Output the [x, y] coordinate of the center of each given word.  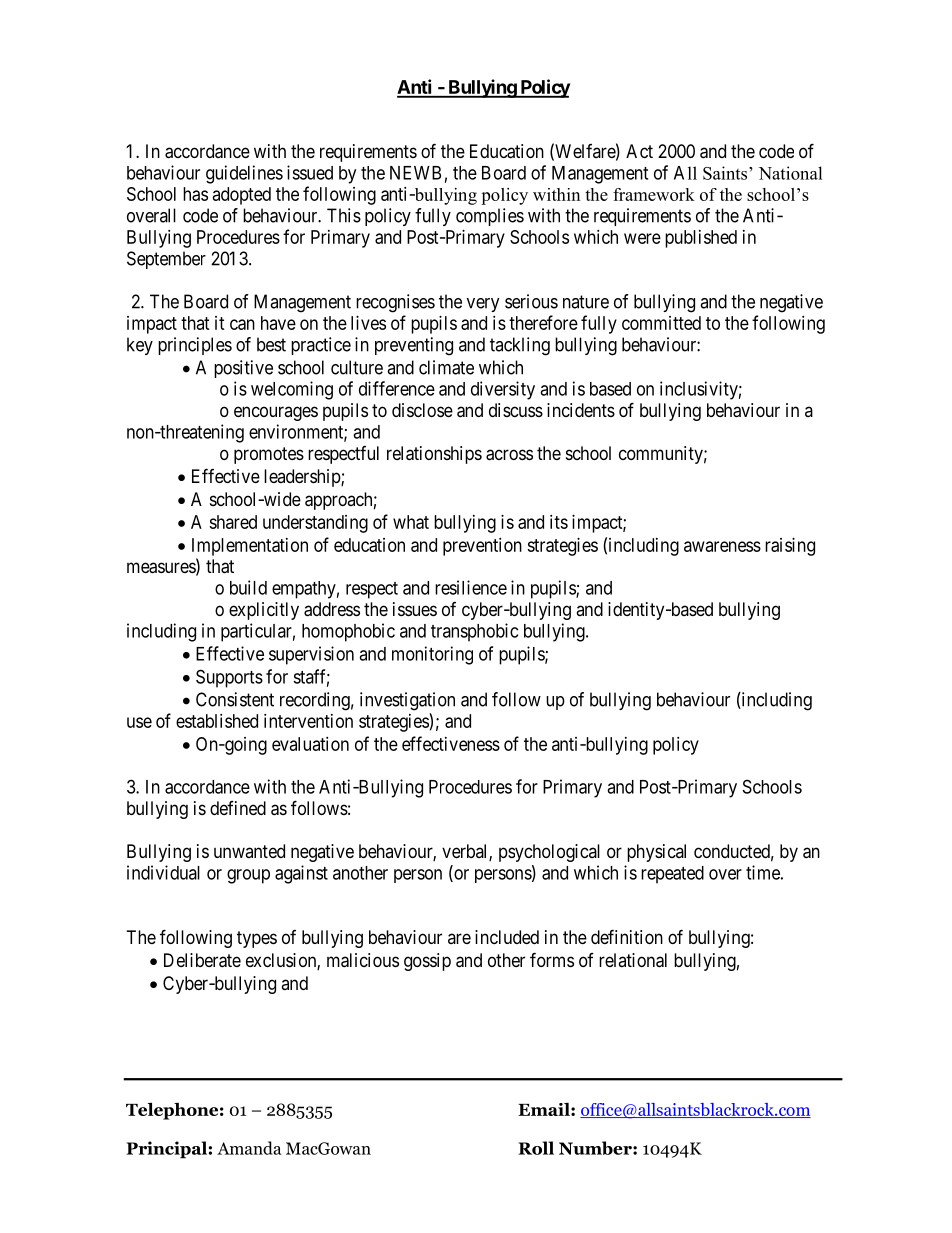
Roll [536, 1148]
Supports [229, 678]
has [195, 194]
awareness [722, 546]
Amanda [249, 1148]
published [701, 239]
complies [490, 217]
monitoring [432, 655]
